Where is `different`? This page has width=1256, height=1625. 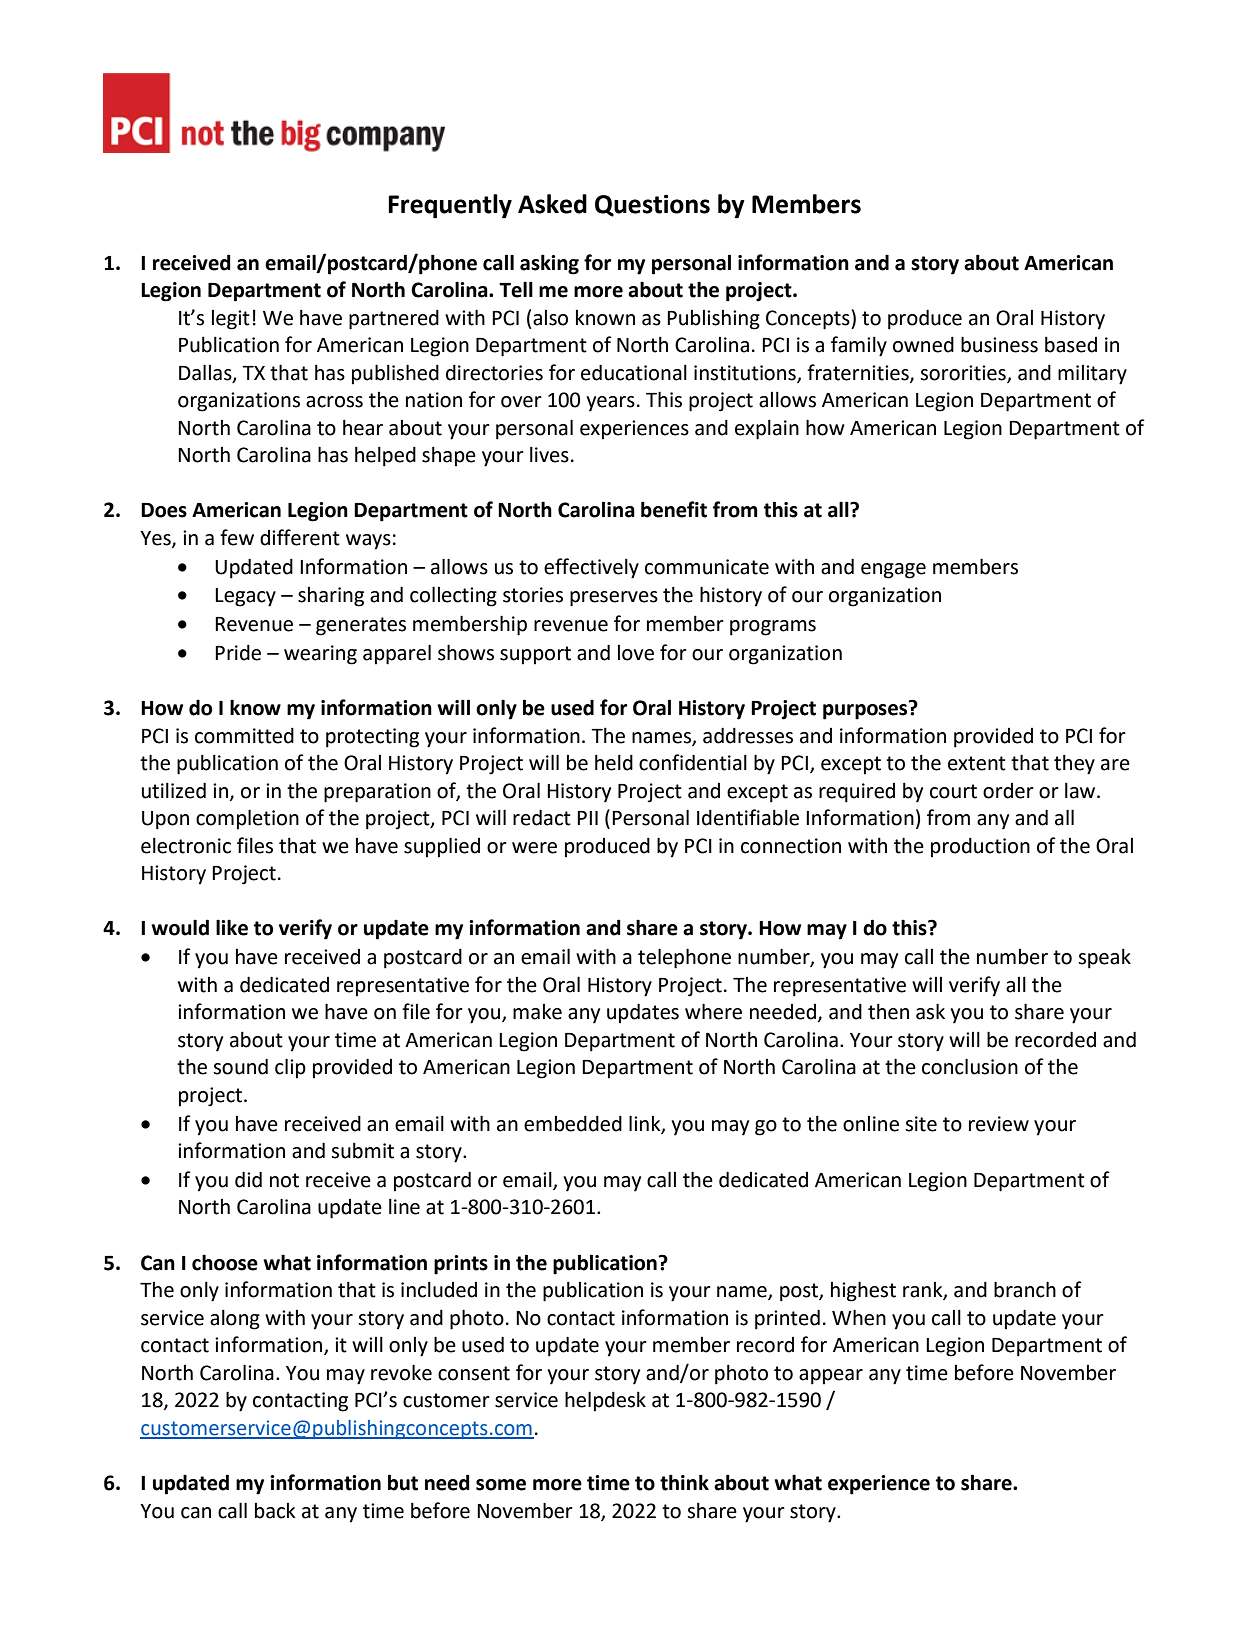 different is located at coordinates (300, 537).
